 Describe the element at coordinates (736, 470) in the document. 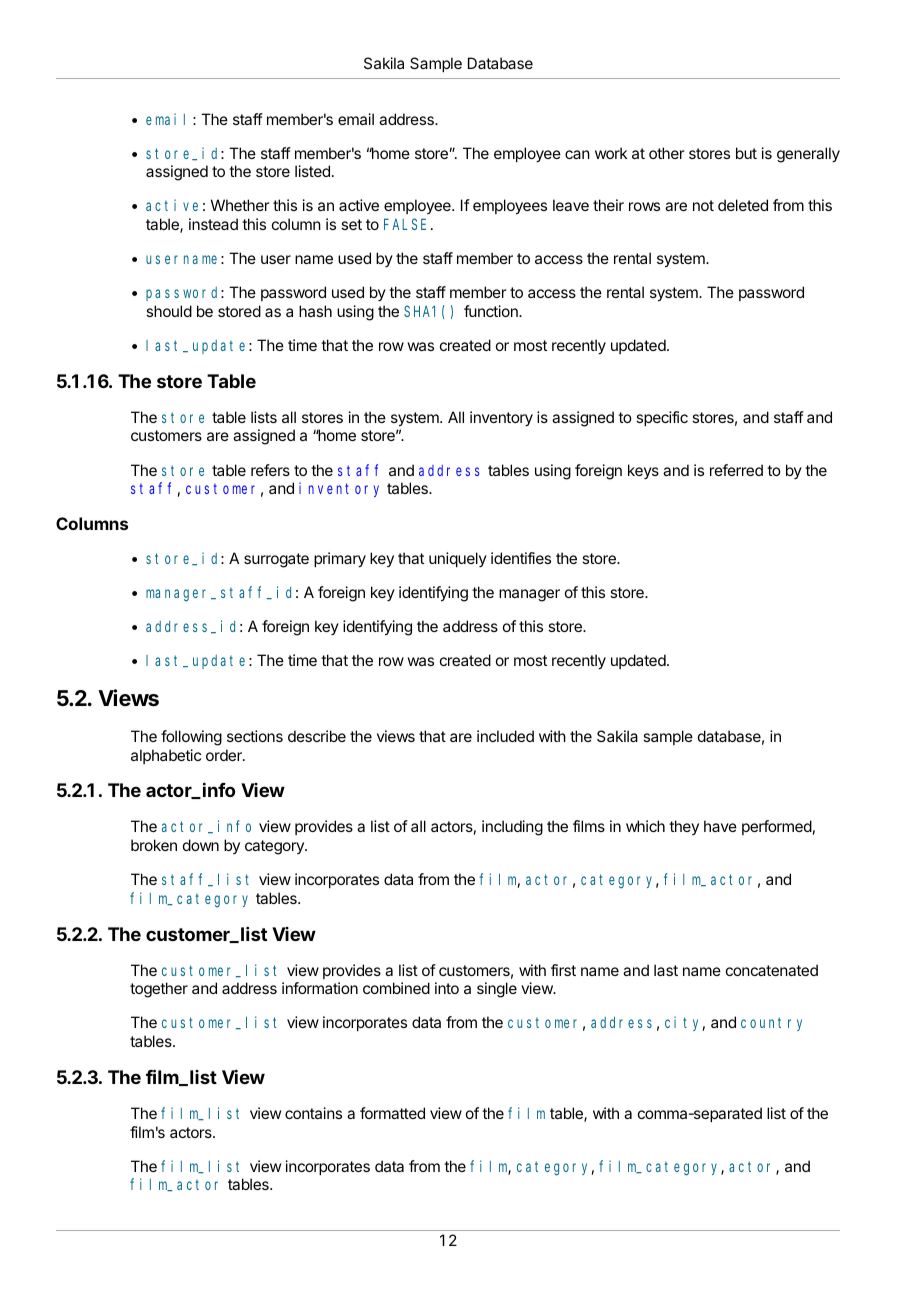

I see `referred` at that location.
